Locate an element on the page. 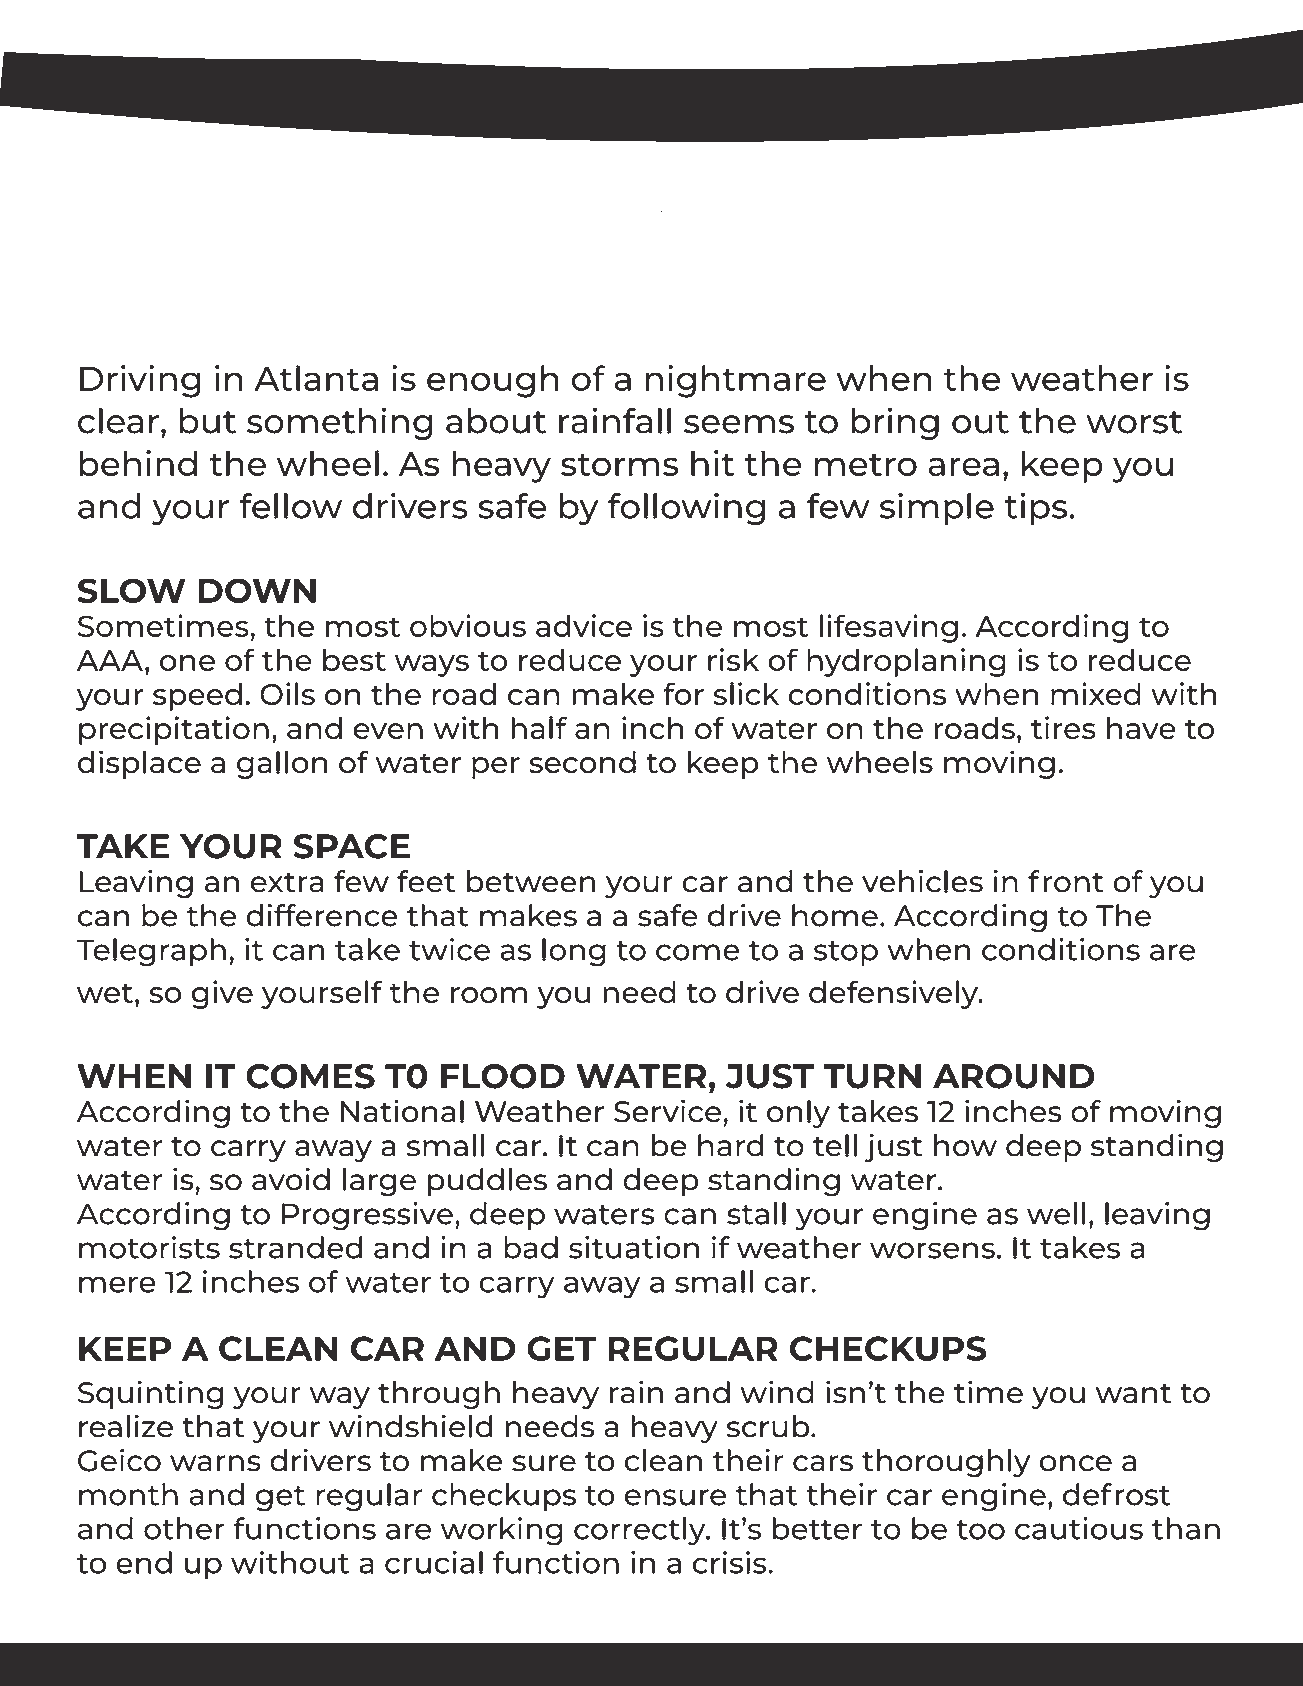 The height and width of the document is (1686, 1303). other is located at coordinates (184, 1528).
